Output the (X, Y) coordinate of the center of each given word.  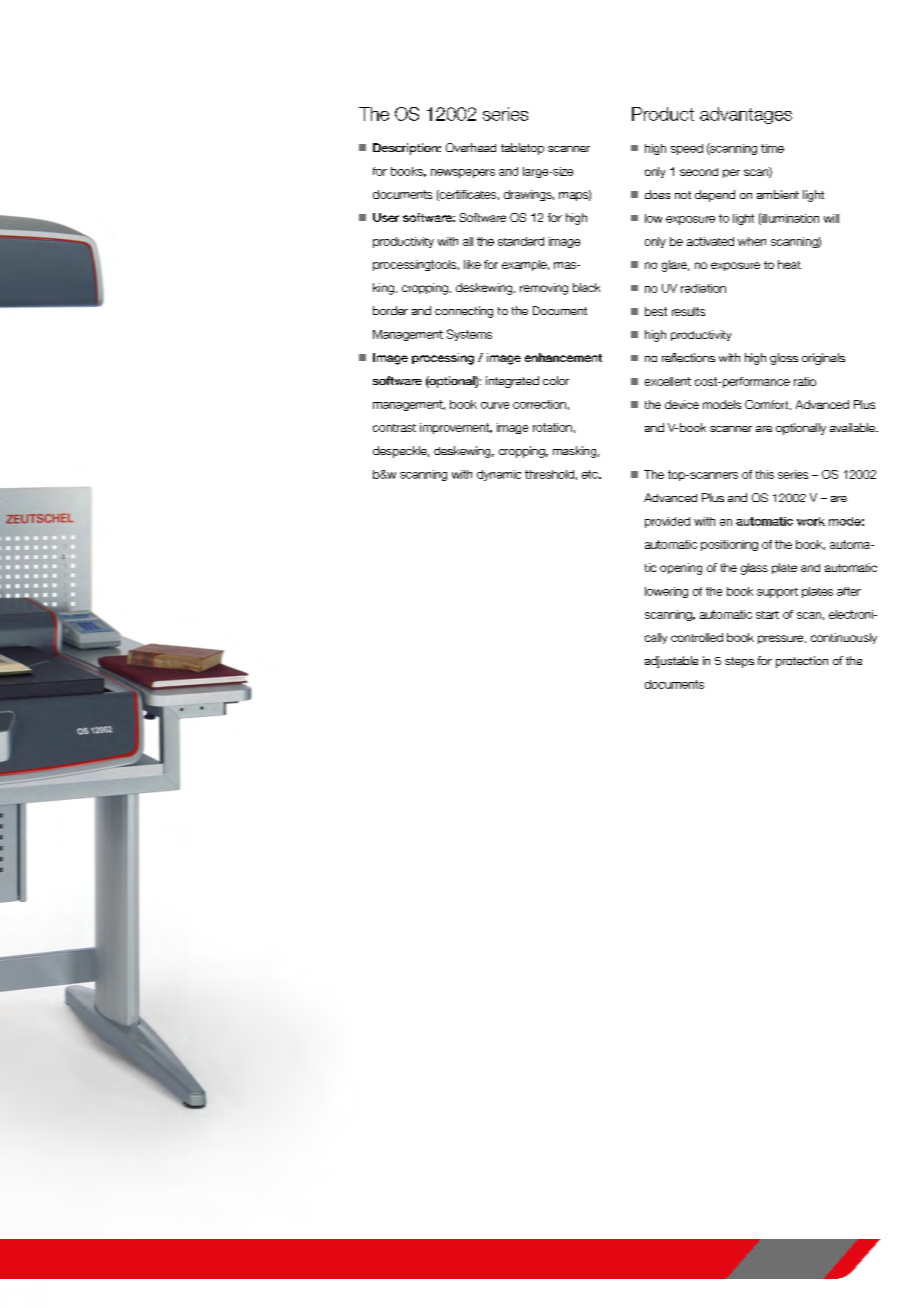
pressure (782, 639)
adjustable (671, 662)
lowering (666, 592)
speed (687, 149)
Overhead (471, 147)
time (772, 148)
